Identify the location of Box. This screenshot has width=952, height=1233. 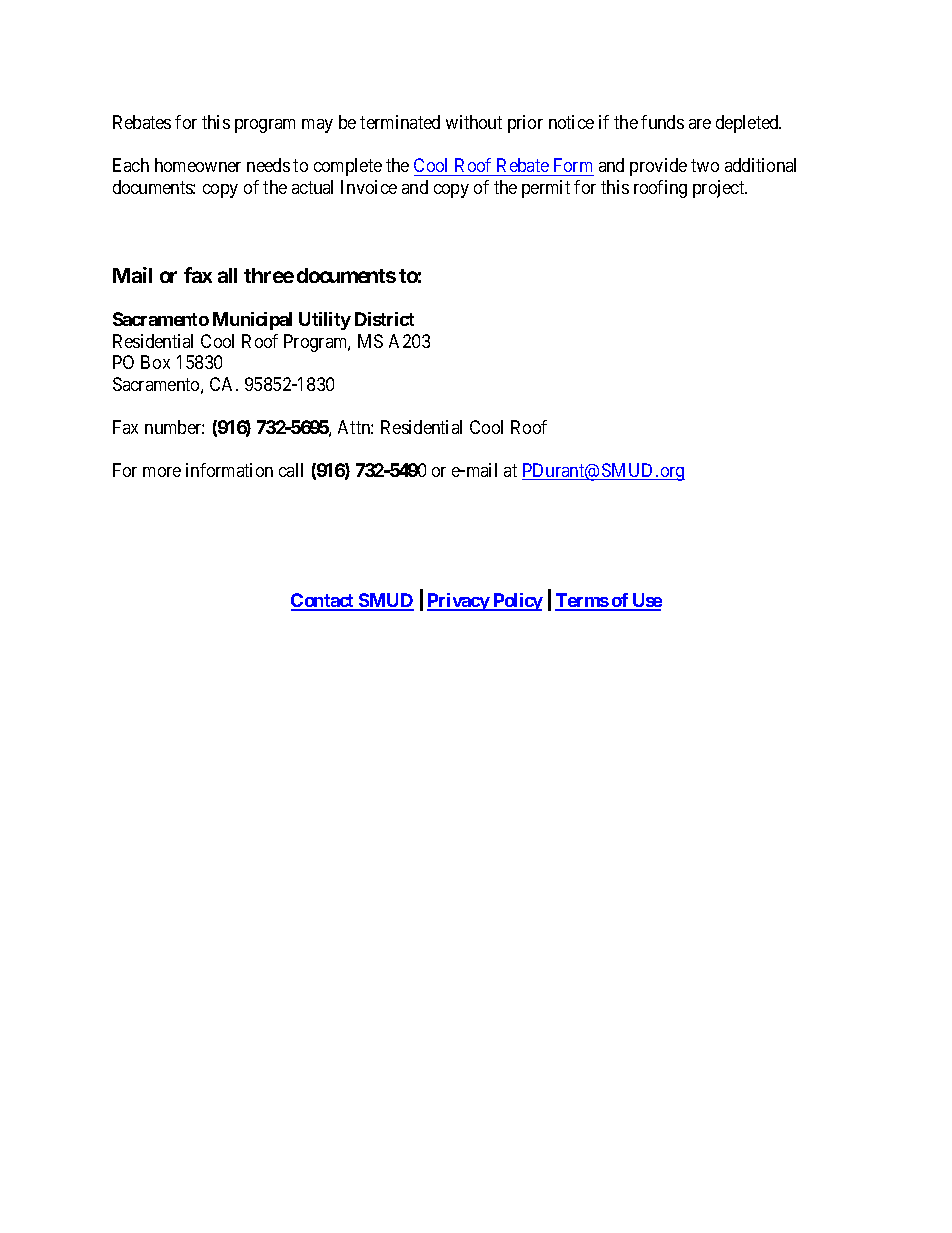
(155, 362).
